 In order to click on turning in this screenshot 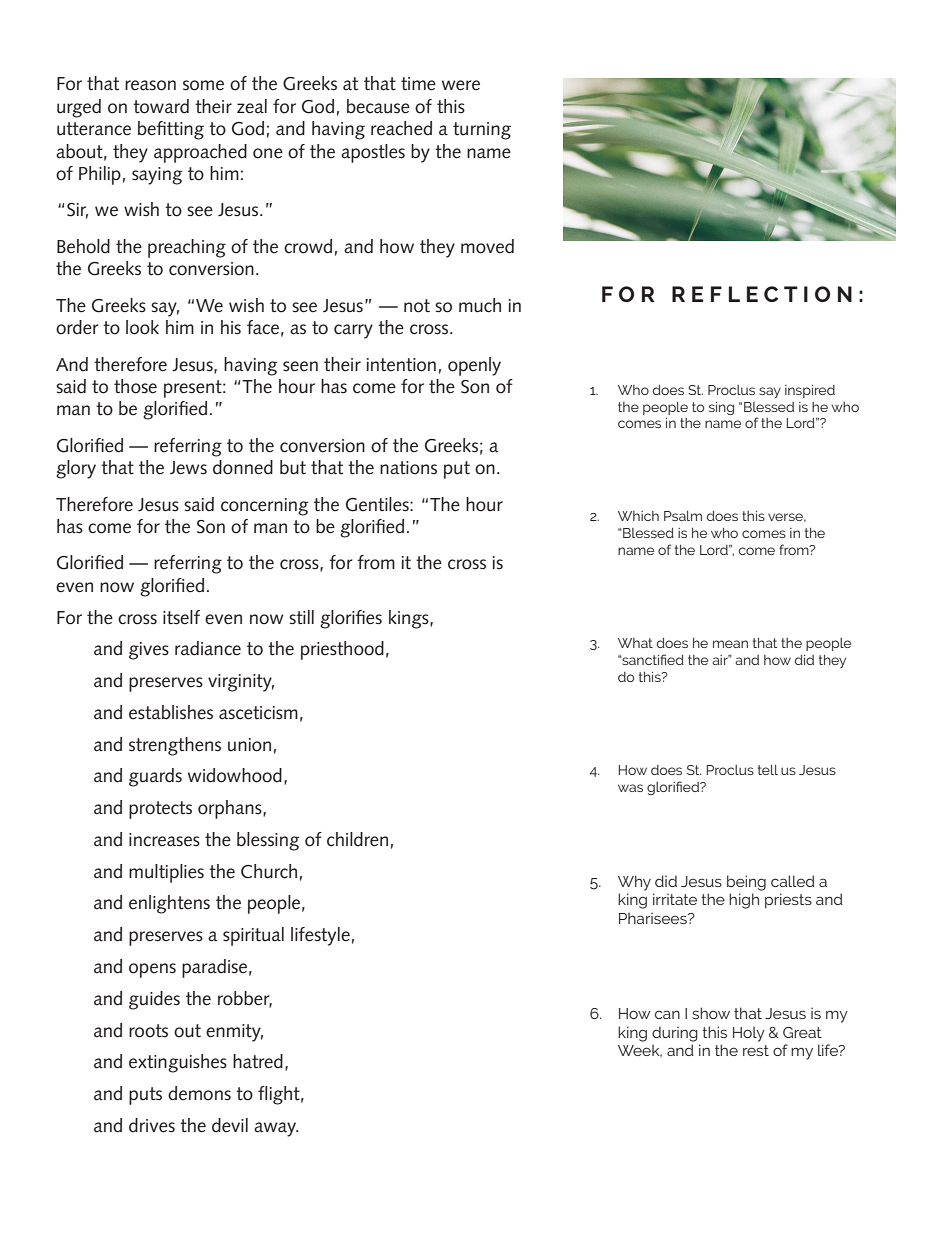, I will do `click(482, 131)`.
